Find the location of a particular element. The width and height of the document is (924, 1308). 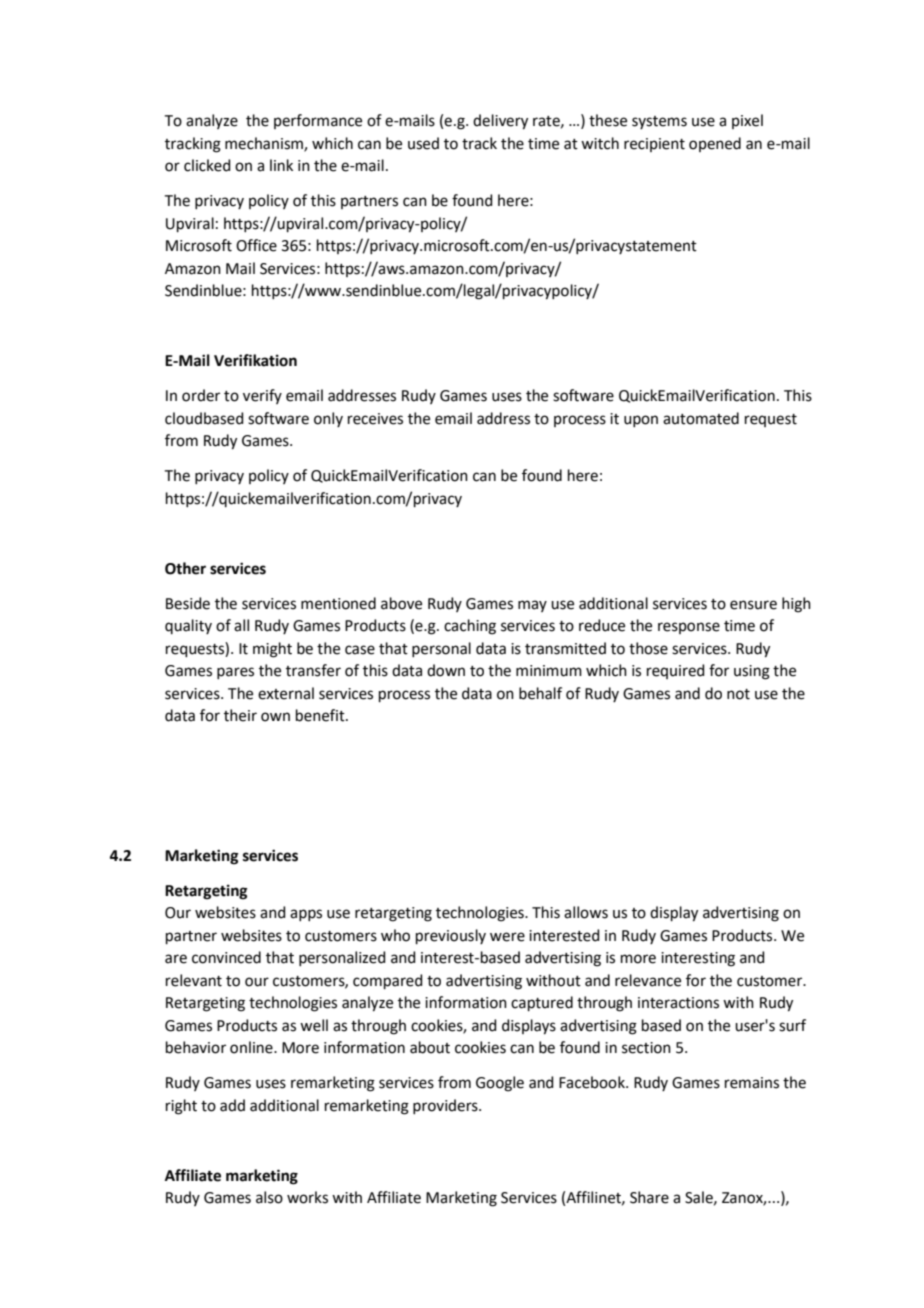

automated is located at coordinates (701, 418).
